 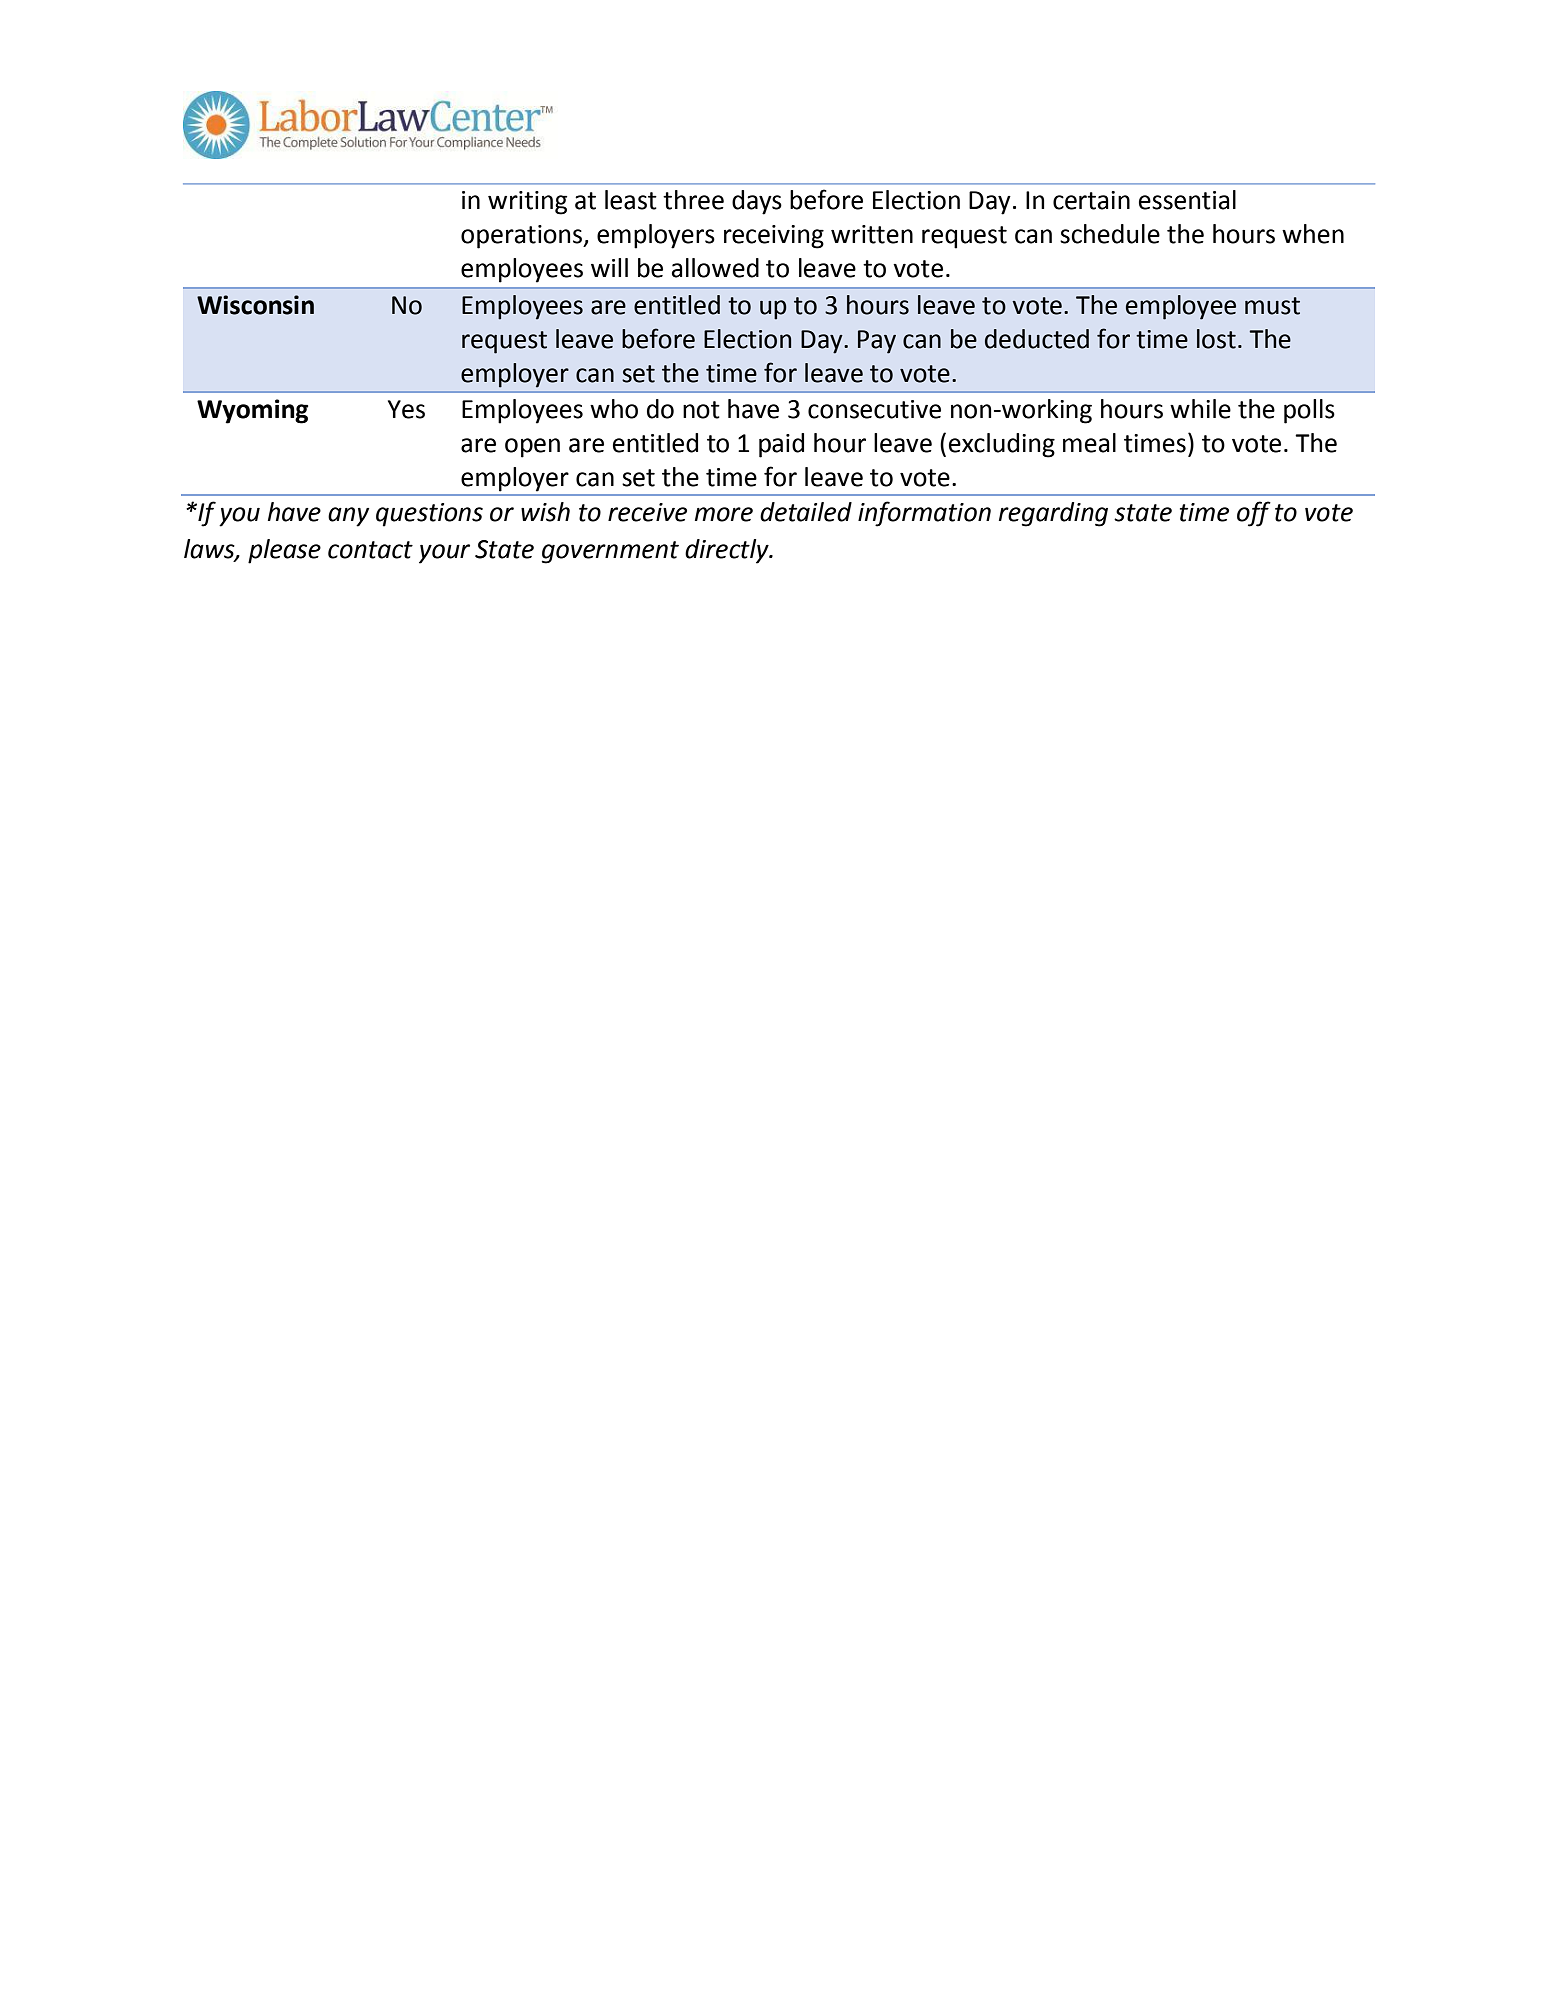 I want to click on meal, so click(x=1089, y=443).
